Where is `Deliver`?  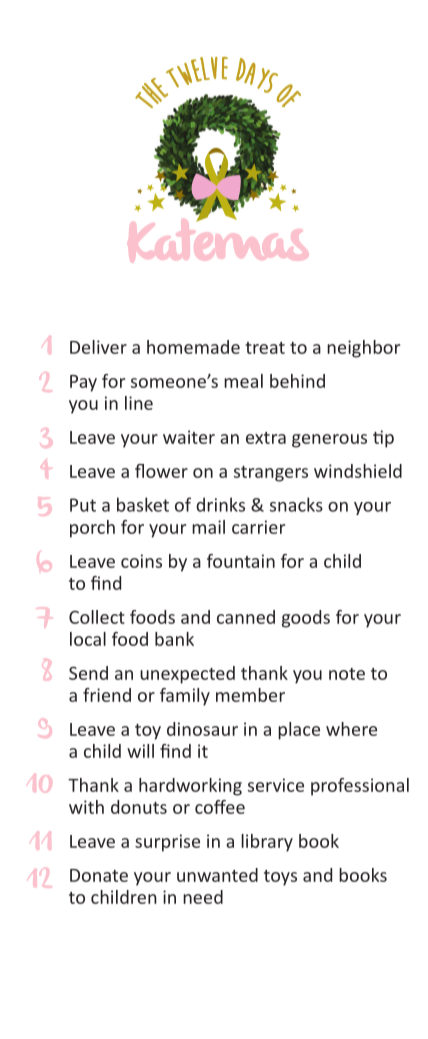
Deliver is located at coordinates (98, 347).
